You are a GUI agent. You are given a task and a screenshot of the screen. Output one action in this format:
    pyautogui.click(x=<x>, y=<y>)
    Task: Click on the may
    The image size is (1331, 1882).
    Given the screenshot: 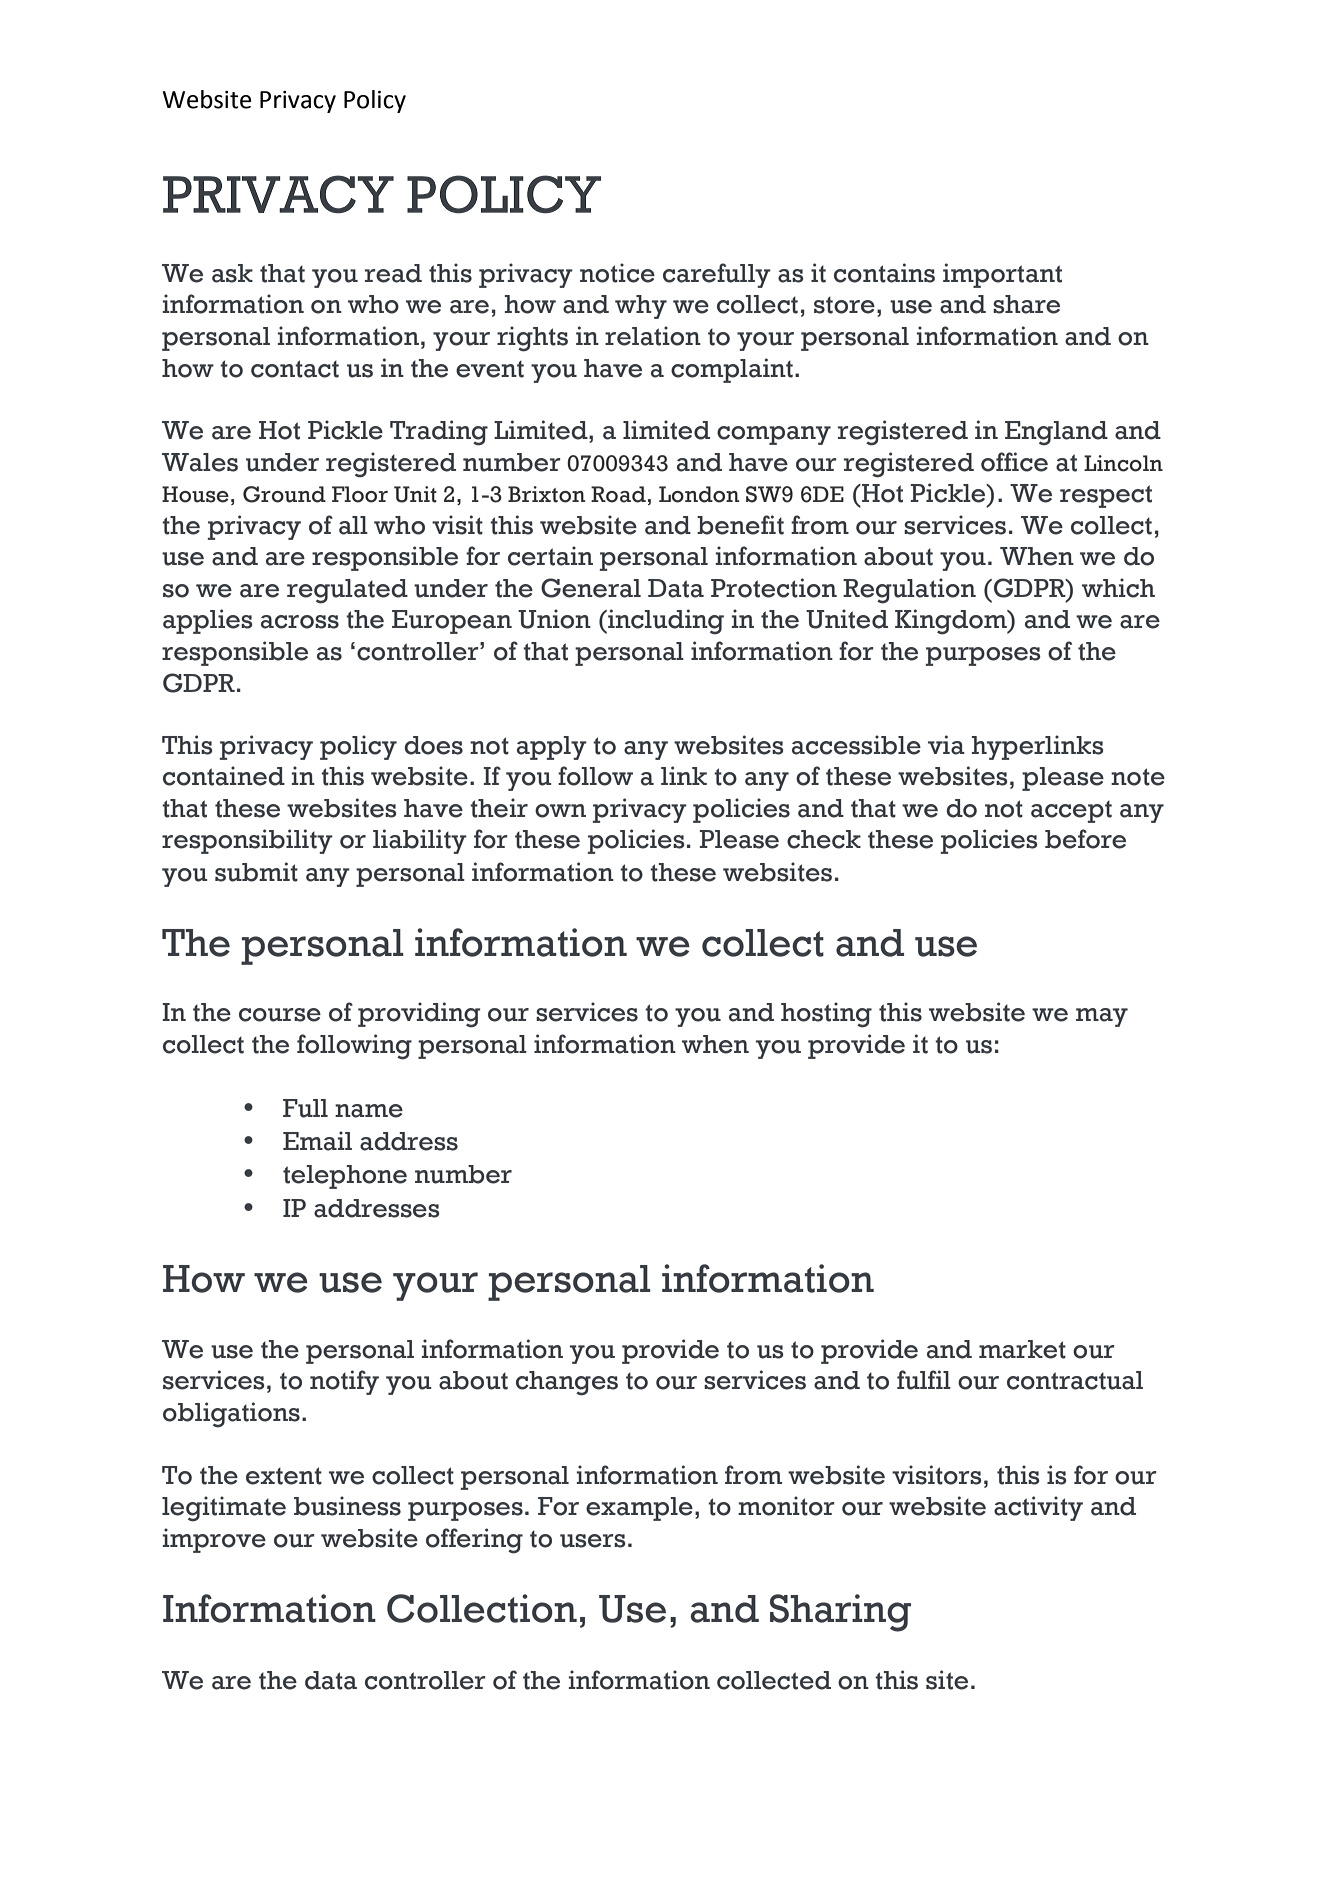 What is the action you would take?
    pyautogui.click(x=1102, y=1017)
